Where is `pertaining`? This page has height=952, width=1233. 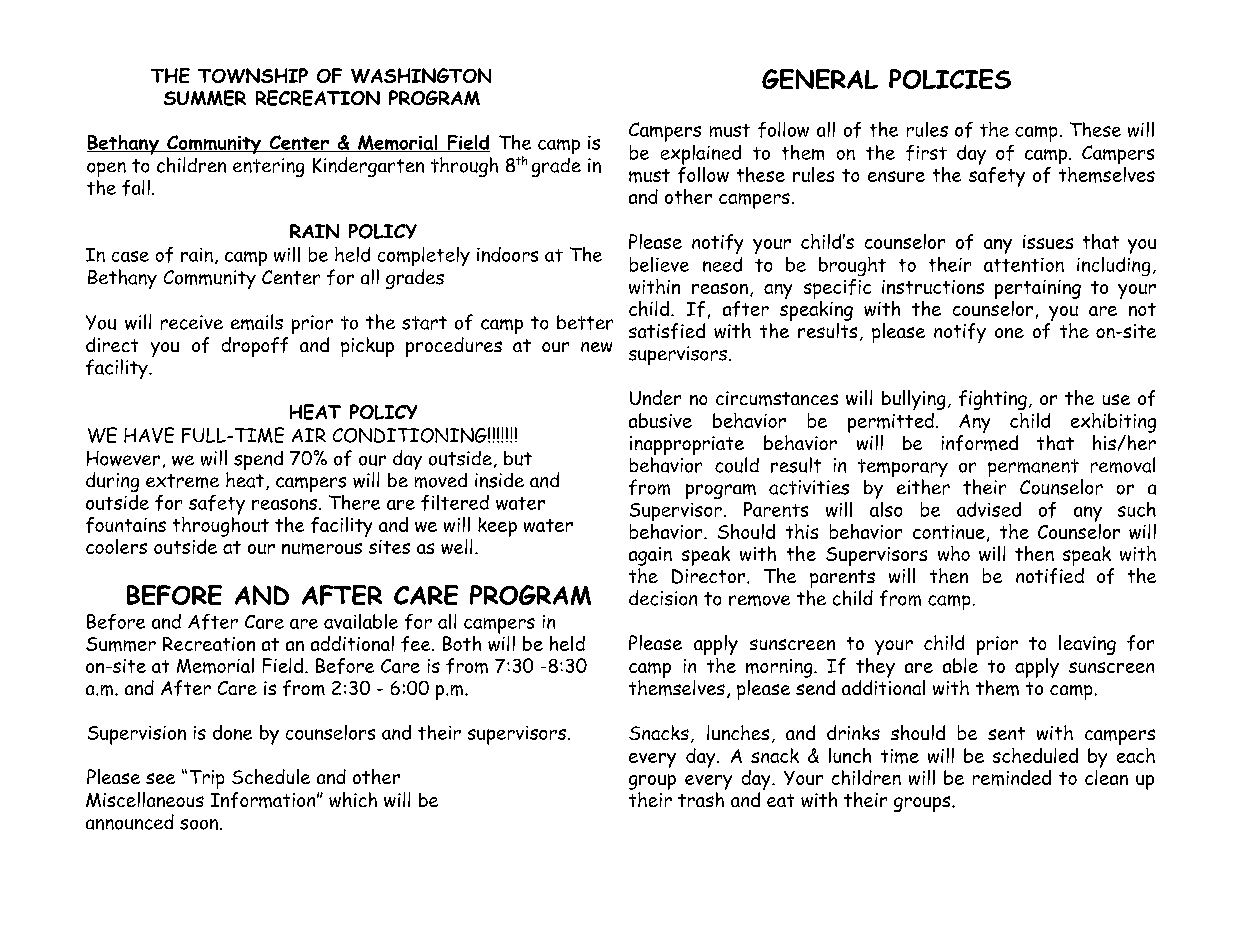 pertaining is located at coordinates (1038, 289).
